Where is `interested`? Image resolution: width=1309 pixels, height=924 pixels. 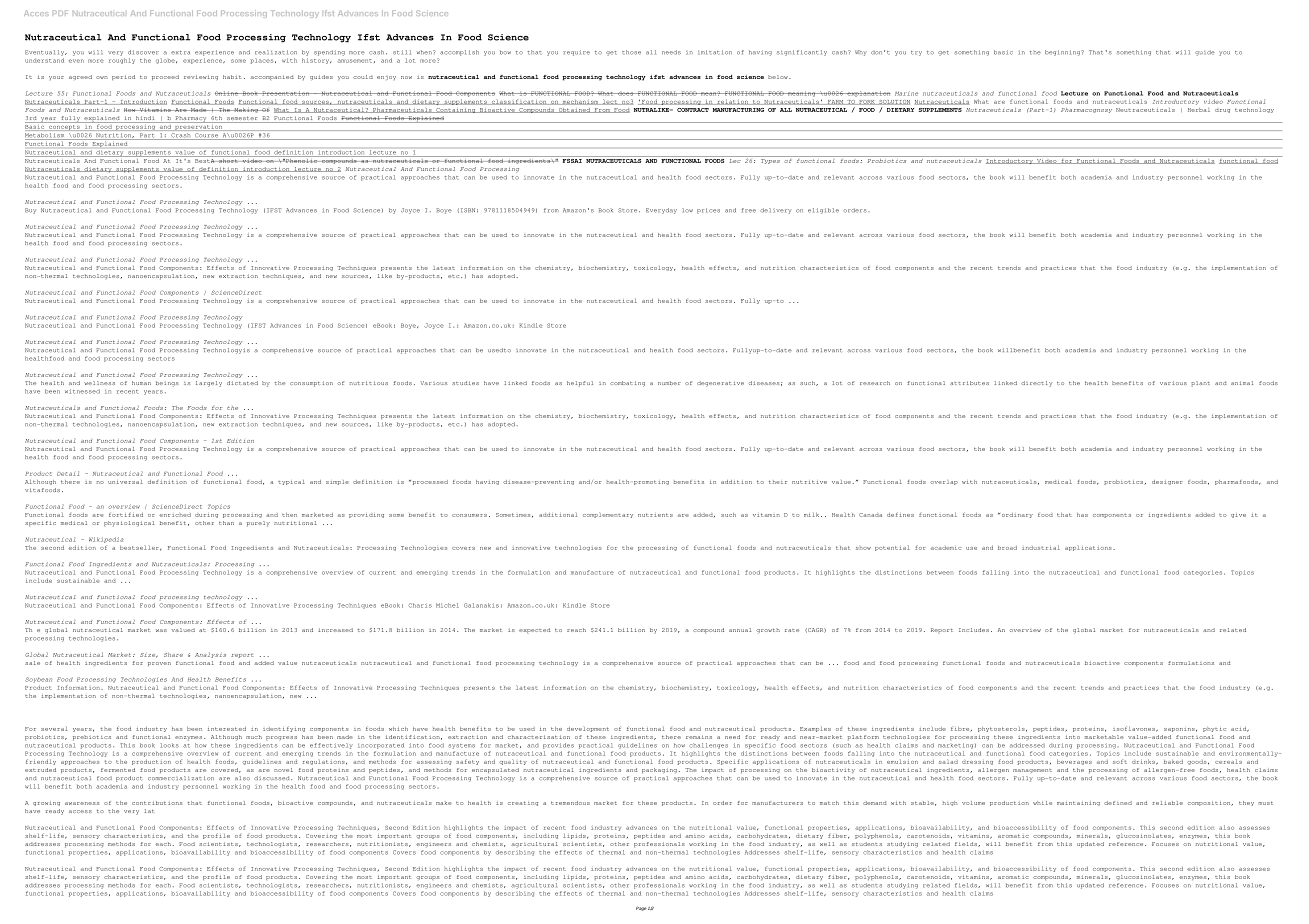
interested is located at coordinates (227, 729).
